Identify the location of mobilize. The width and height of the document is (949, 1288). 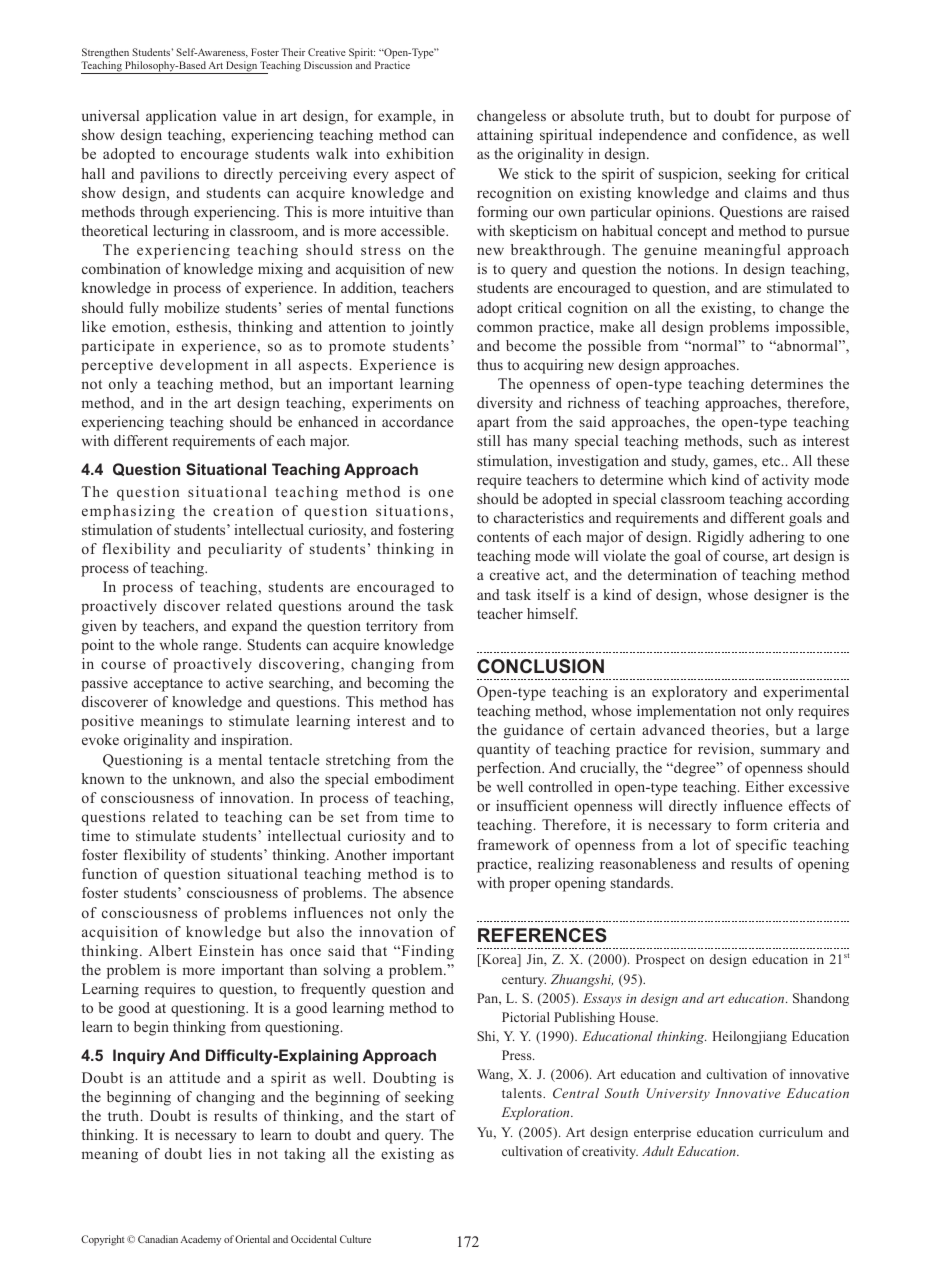
(191, 307).
